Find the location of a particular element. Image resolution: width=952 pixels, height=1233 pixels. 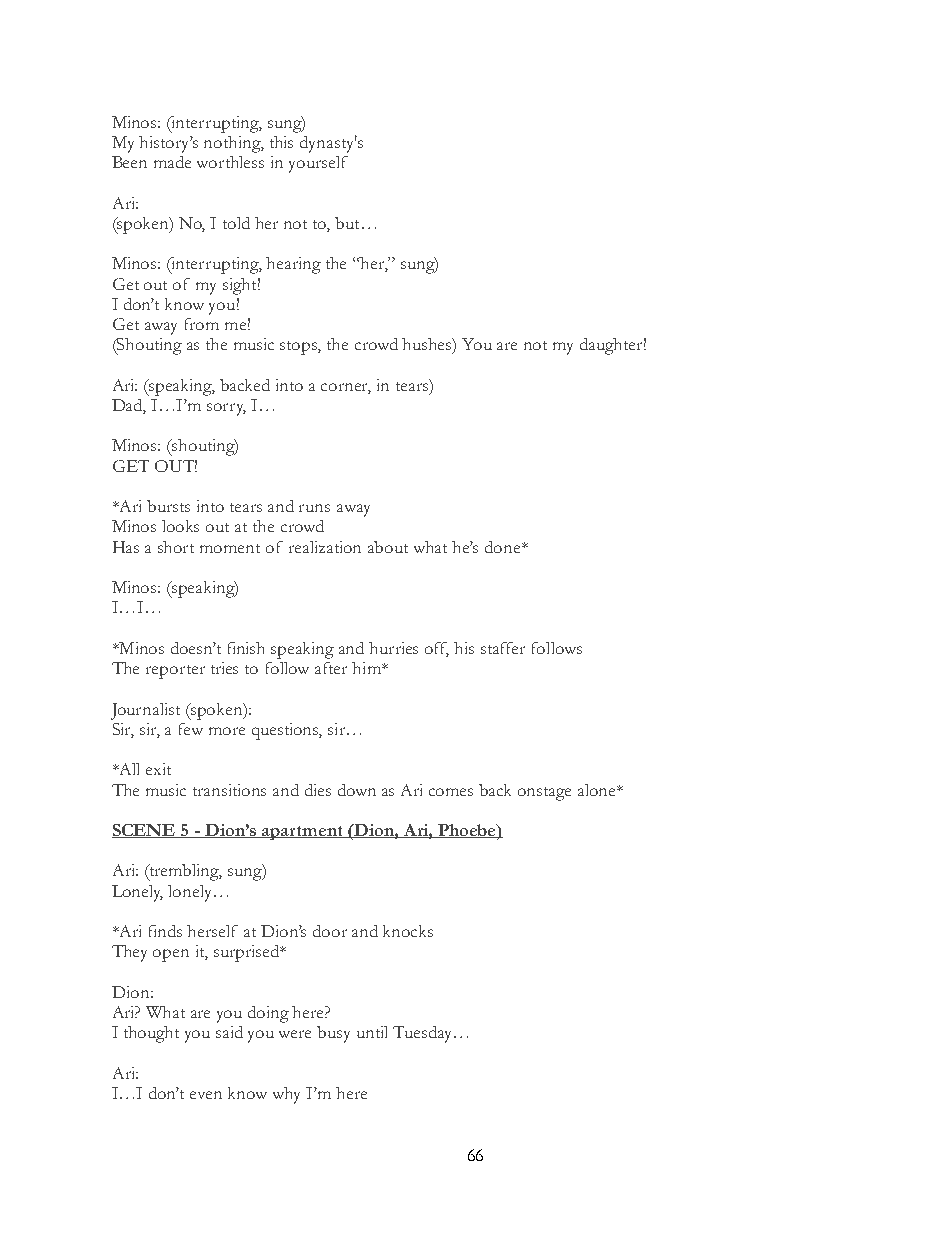

made is located at coordinates (172, 162).
